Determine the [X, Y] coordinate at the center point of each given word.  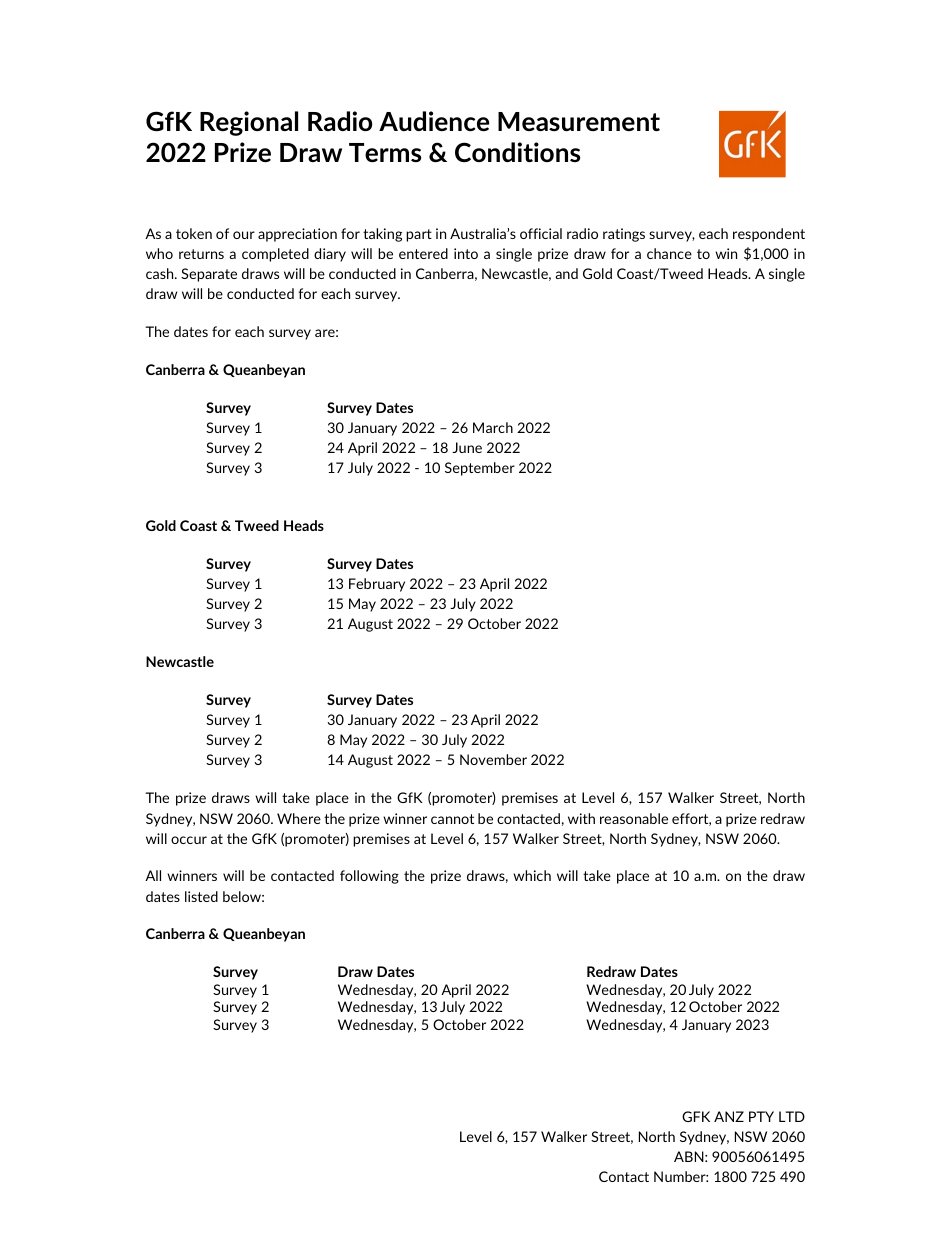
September [480, 469]
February [377, 585]
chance [669, 253]
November [493, 759]
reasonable [634, 818]
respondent [769, 235]
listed [201, 896]
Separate [209, 275]
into [466, 253]
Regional [249, 123]
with [581, 818]
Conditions [517, 152]
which [532, 875]
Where [299, 818]
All [153, 875]
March [493, 427]
